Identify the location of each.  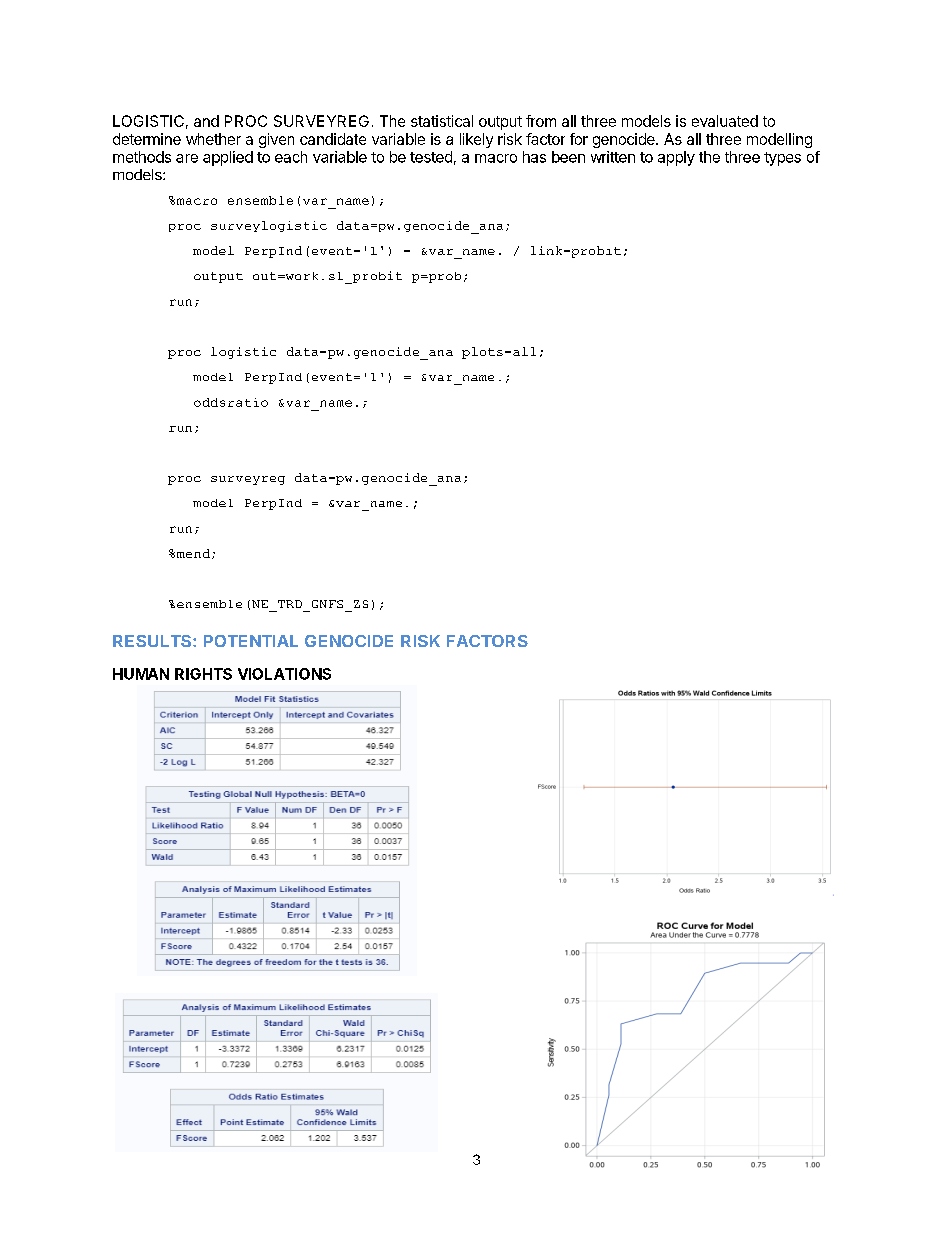
(291, 157).
